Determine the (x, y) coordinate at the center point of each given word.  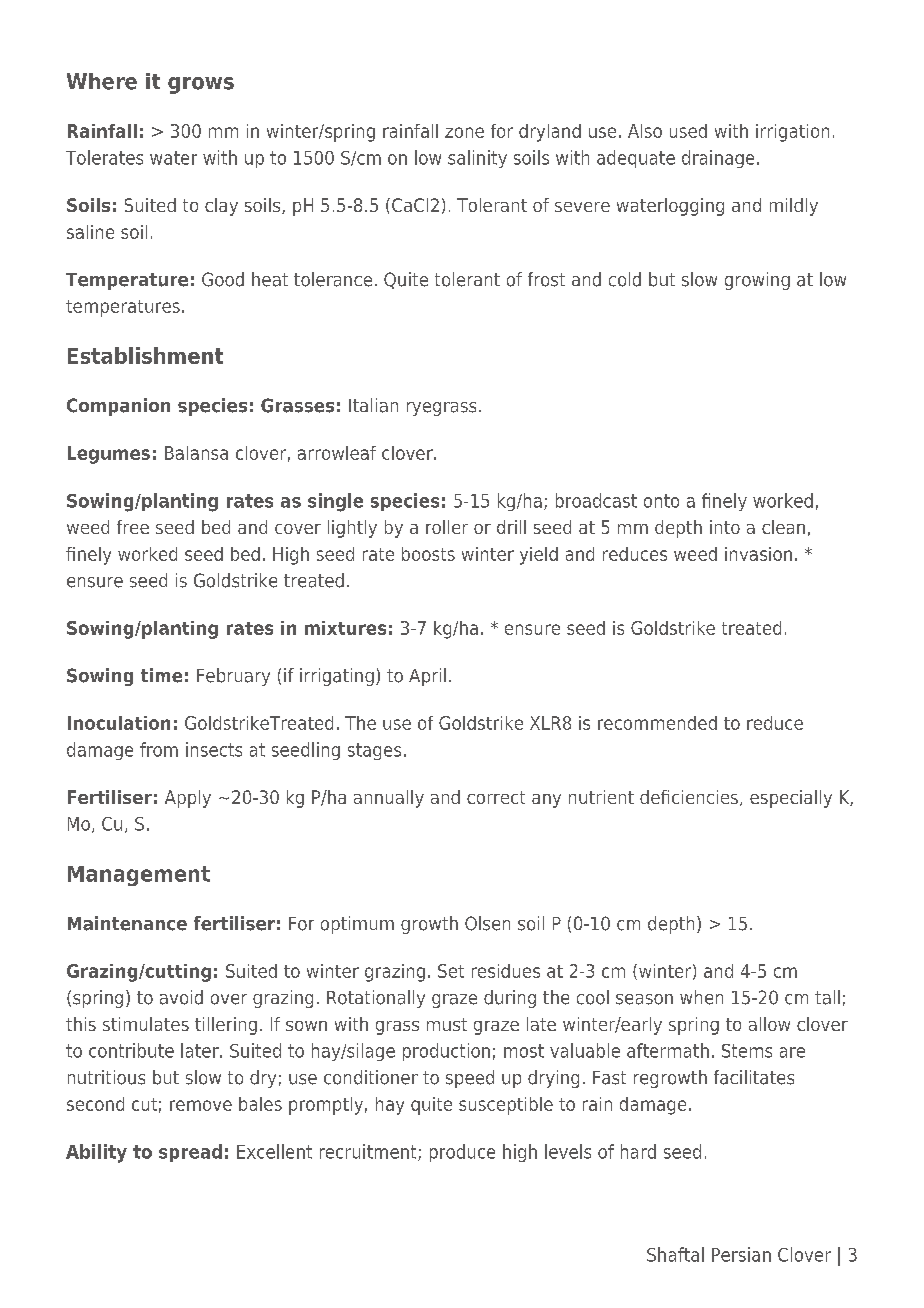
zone (464, 132)
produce (462, 1153)
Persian (741, 1254)
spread (190, 1153)
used (688, 131)
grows (201, 85)
